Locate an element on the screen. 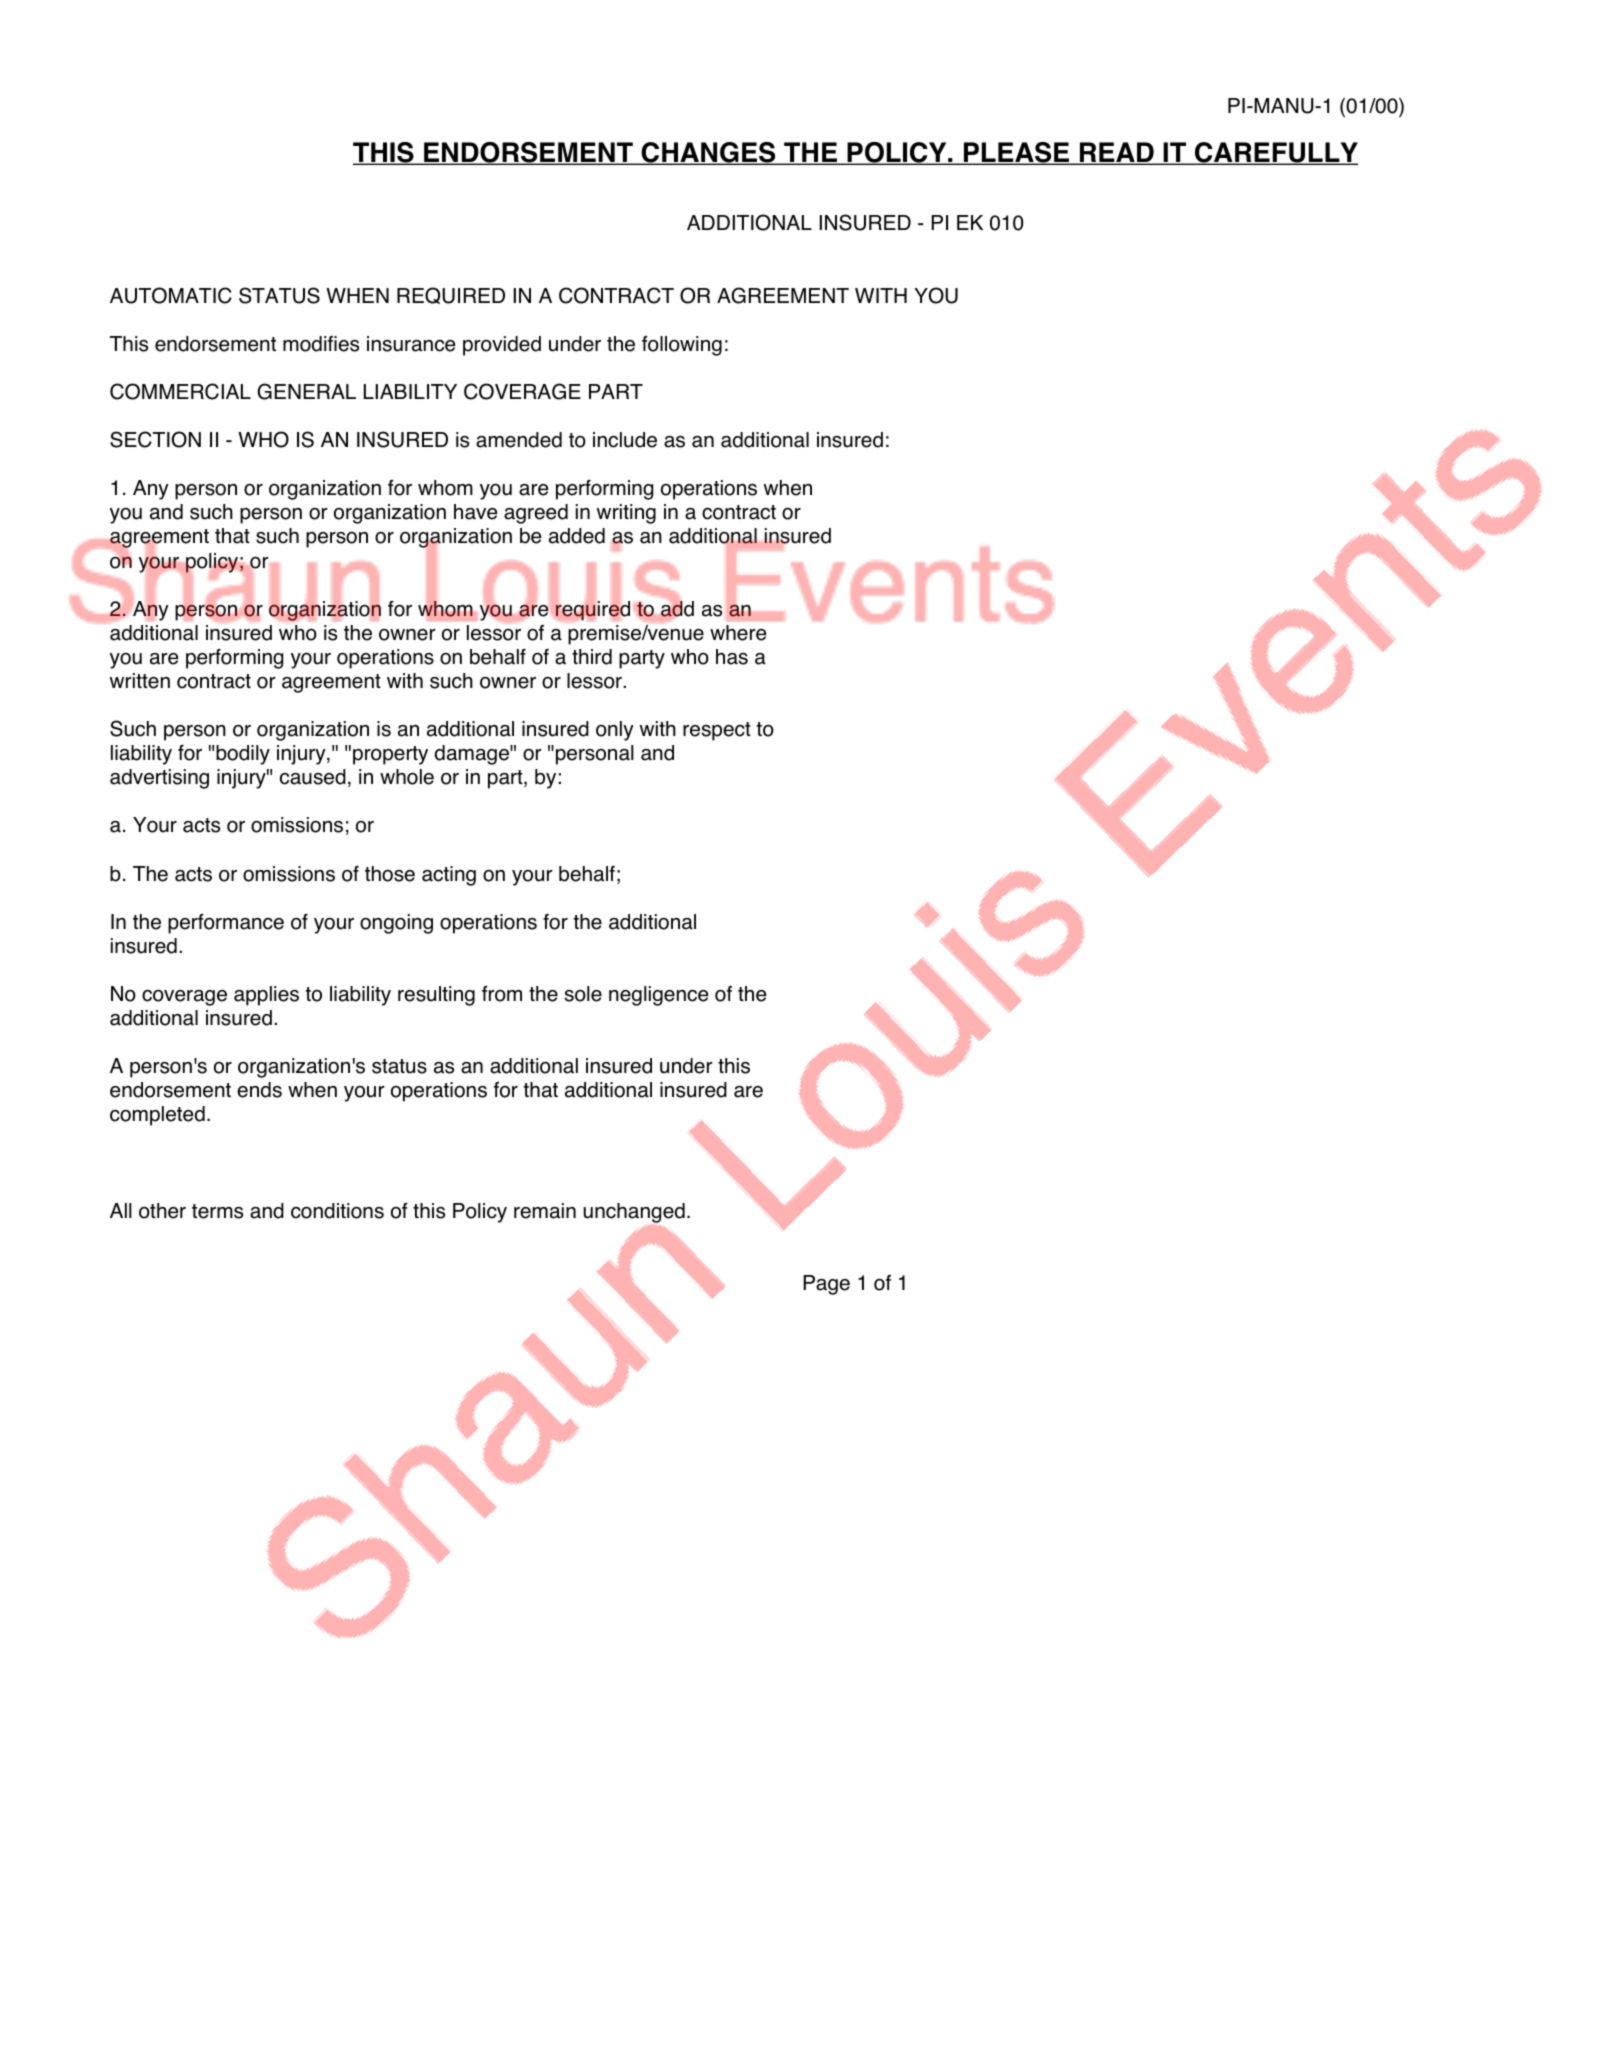  negligence is located at coordinates (658, 996).
